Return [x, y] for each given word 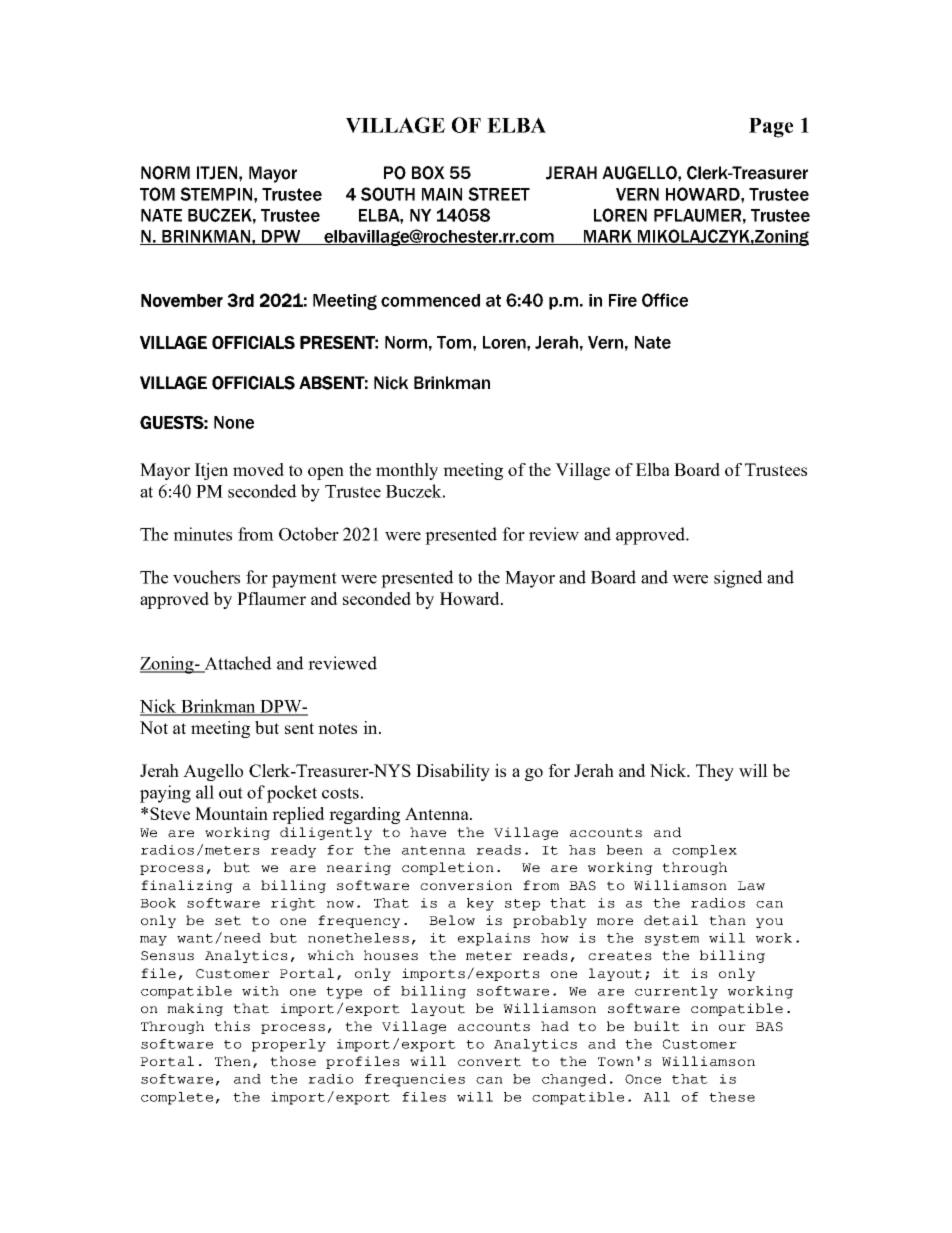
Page [771, 128]
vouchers [206, 577]
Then [234, 1062]
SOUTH [388, 194]
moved [258, 469]
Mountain [231, 813]
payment [304, 580]
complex [704, 851]
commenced [430, 300]
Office [665, 300]
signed [738, 579]
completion [448, 868]
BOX [428, 173]
